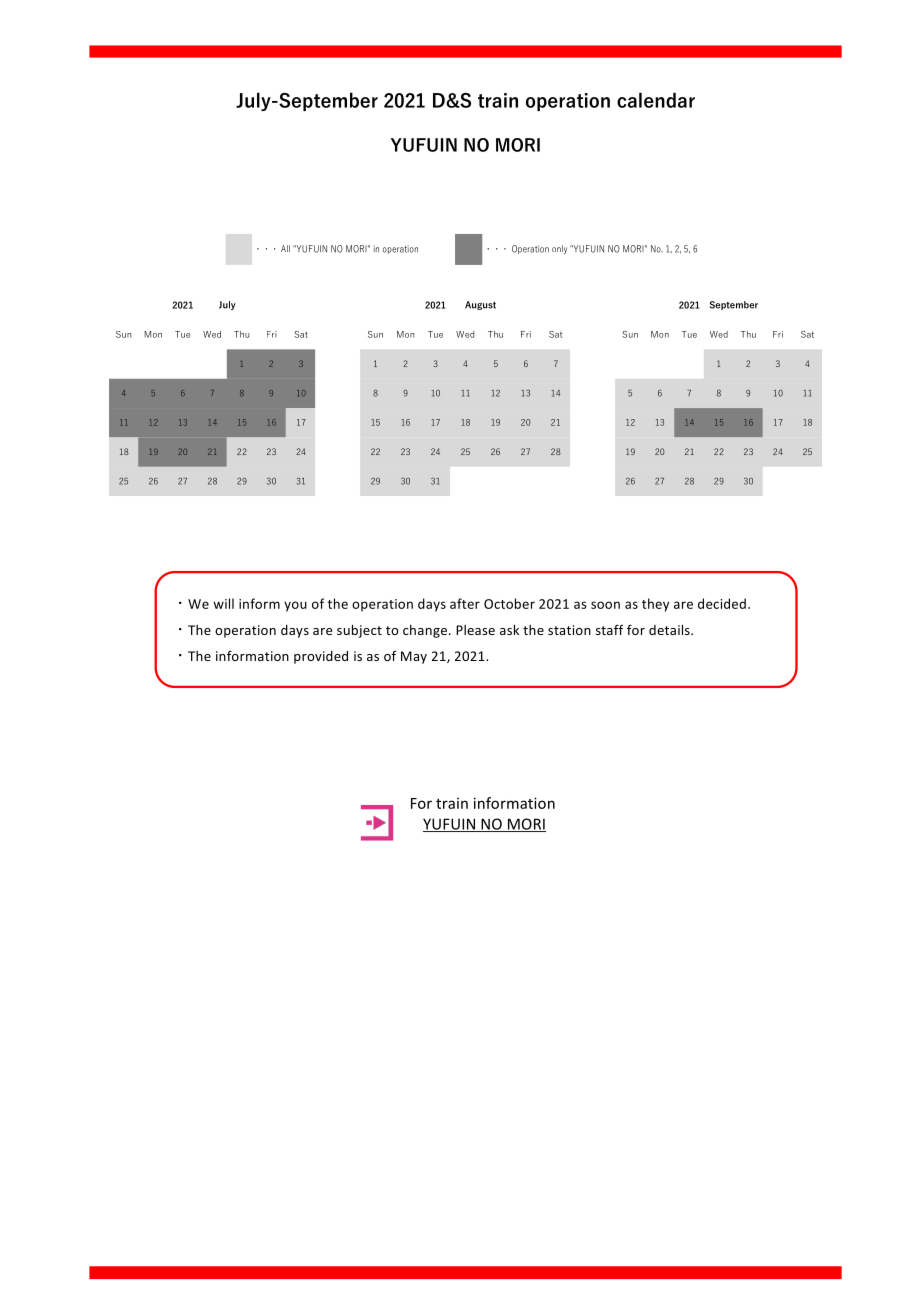 This page has height=1308, width=924. Describe the element at coordinates (295, 606) in the page. I see `you` at that location.
